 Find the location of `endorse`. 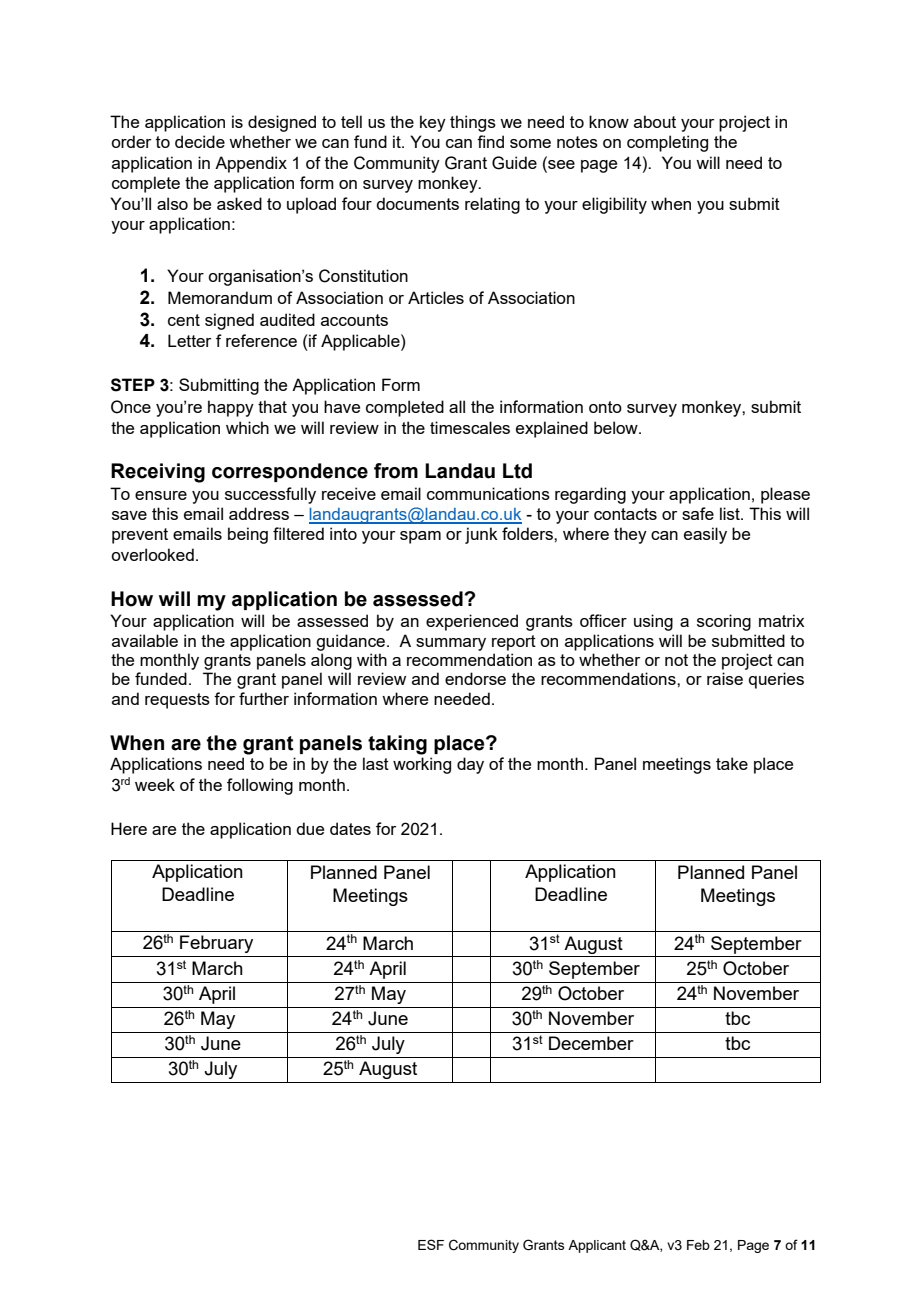

endorse is located at coordinates (475, 678).
